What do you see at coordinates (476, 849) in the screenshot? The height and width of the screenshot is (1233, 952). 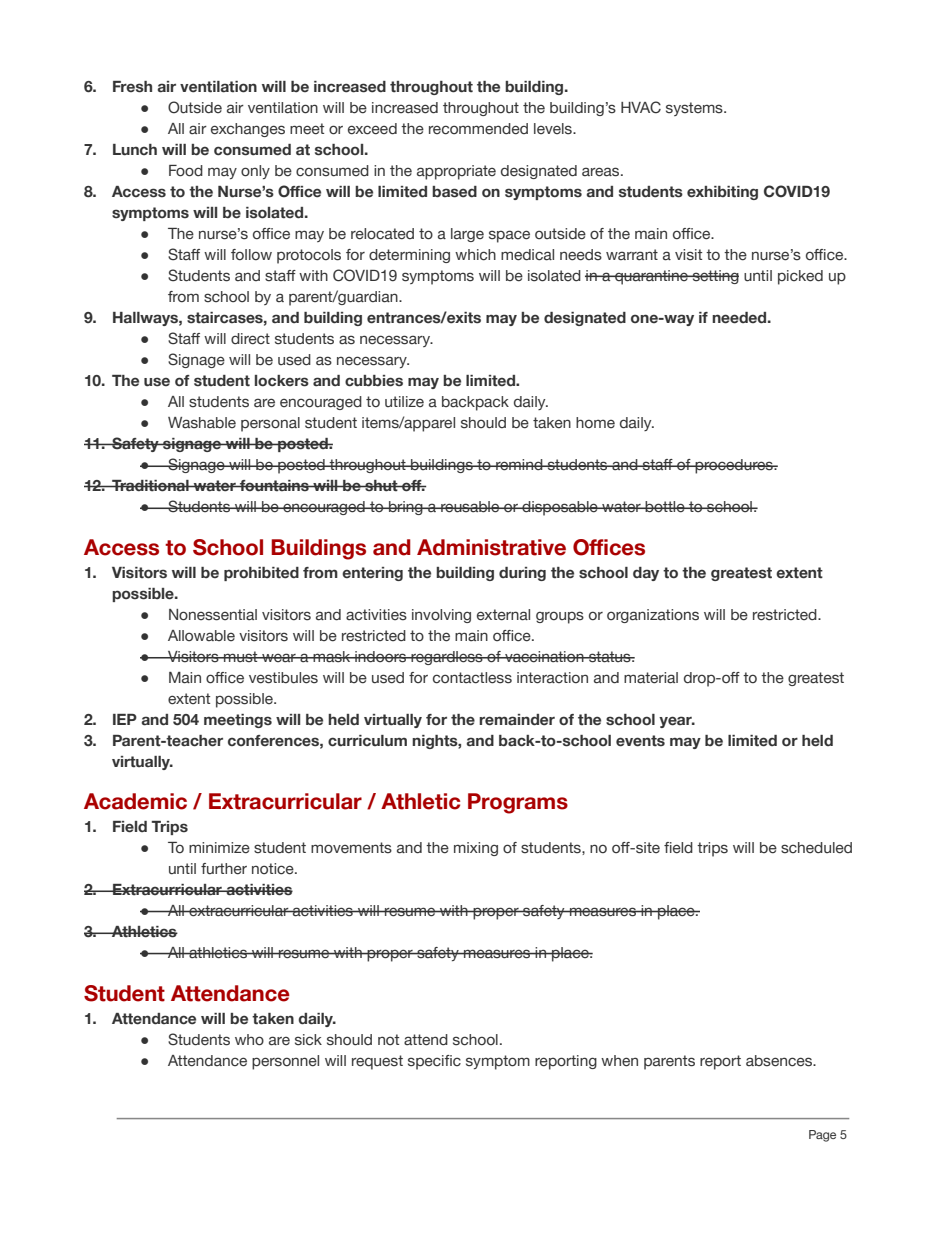 I see `mixing` at bounding box center [476, 849].
